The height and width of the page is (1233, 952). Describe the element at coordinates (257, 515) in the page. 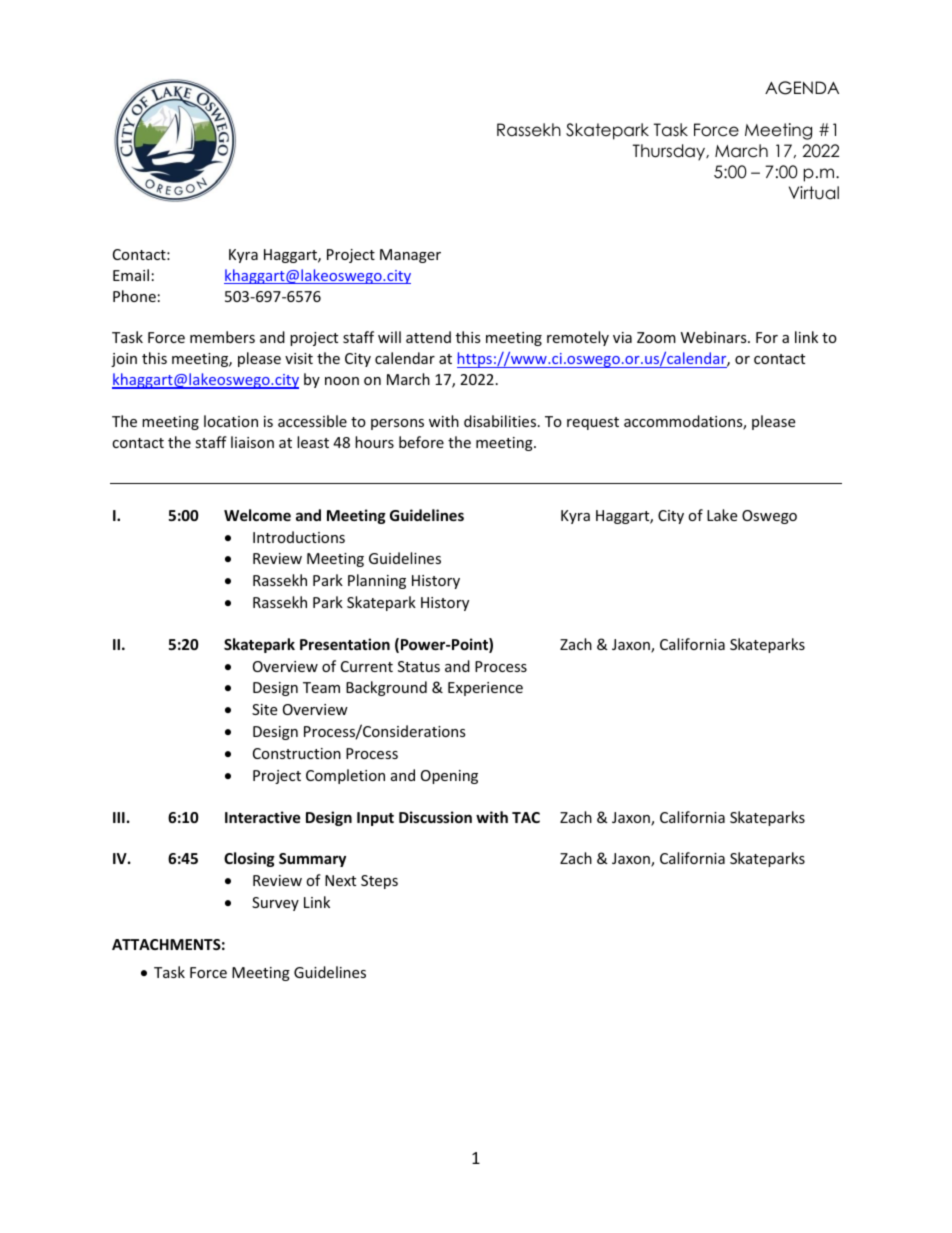

I see `Welcome` at that location.
